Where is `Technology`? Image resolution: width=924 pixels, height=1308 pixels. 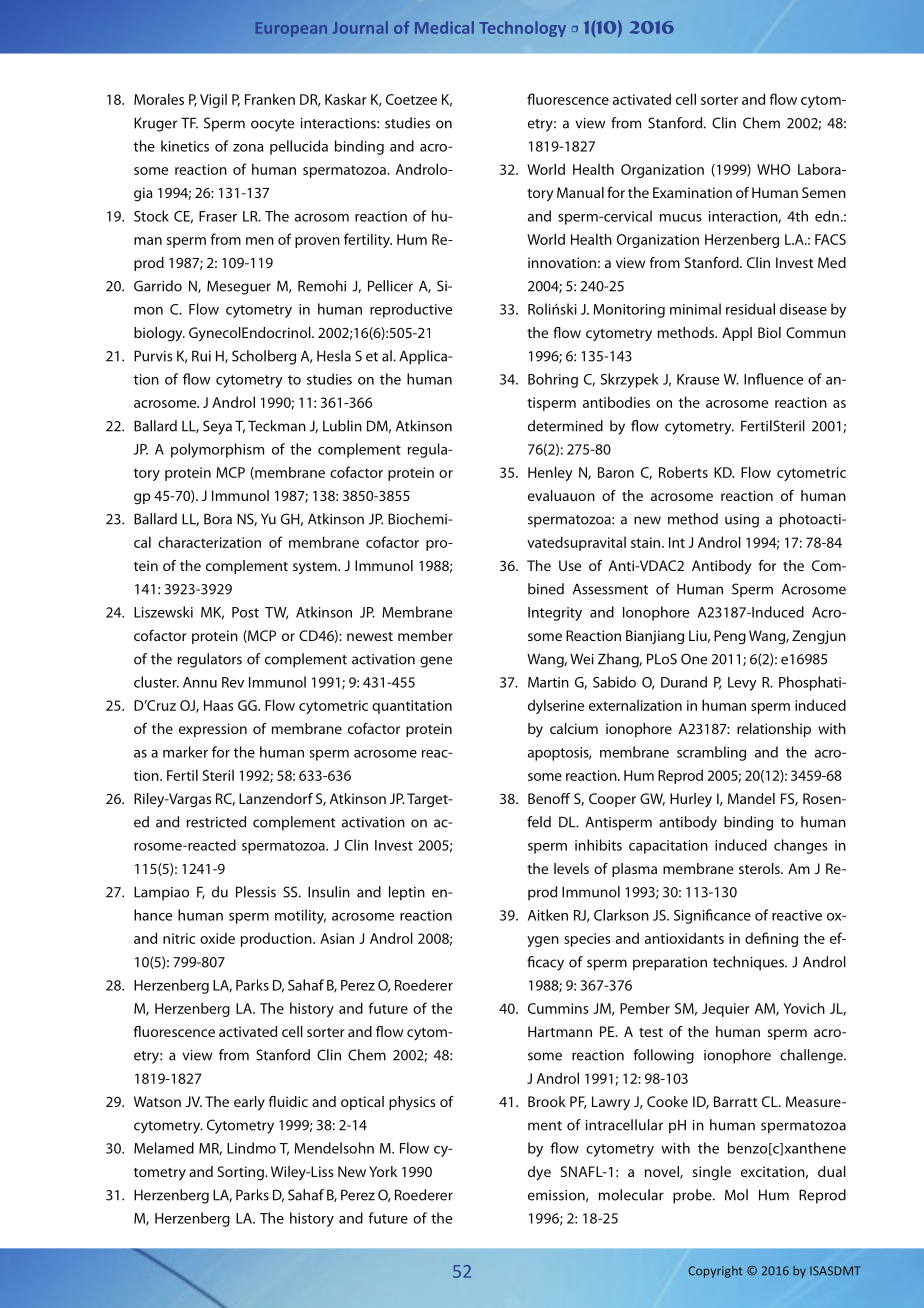 Technology is located at coordinates (522, 29).
